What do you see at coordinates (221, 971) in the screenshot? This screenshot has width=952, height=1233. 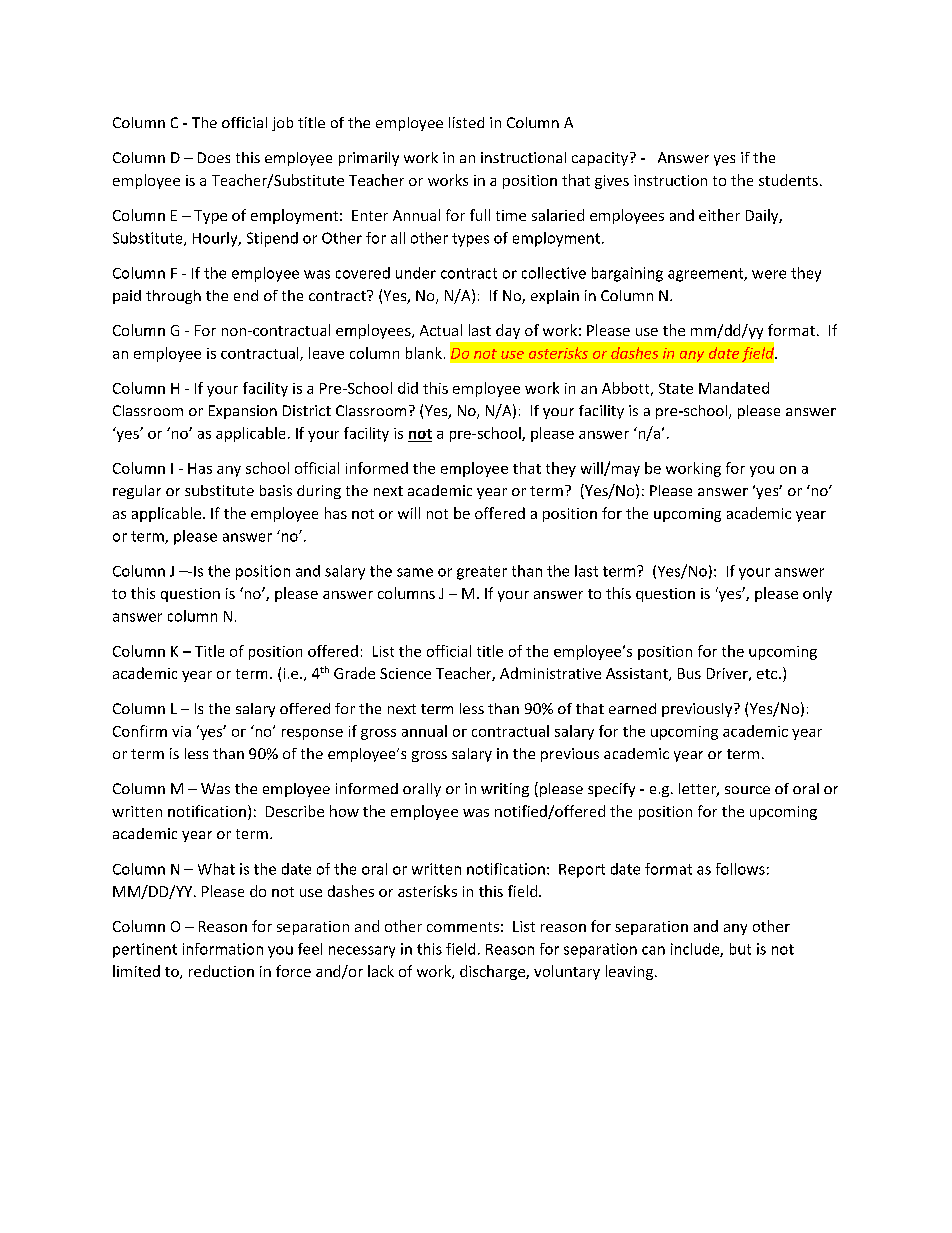 I see `reduction` at bounding box center [221, 971].
